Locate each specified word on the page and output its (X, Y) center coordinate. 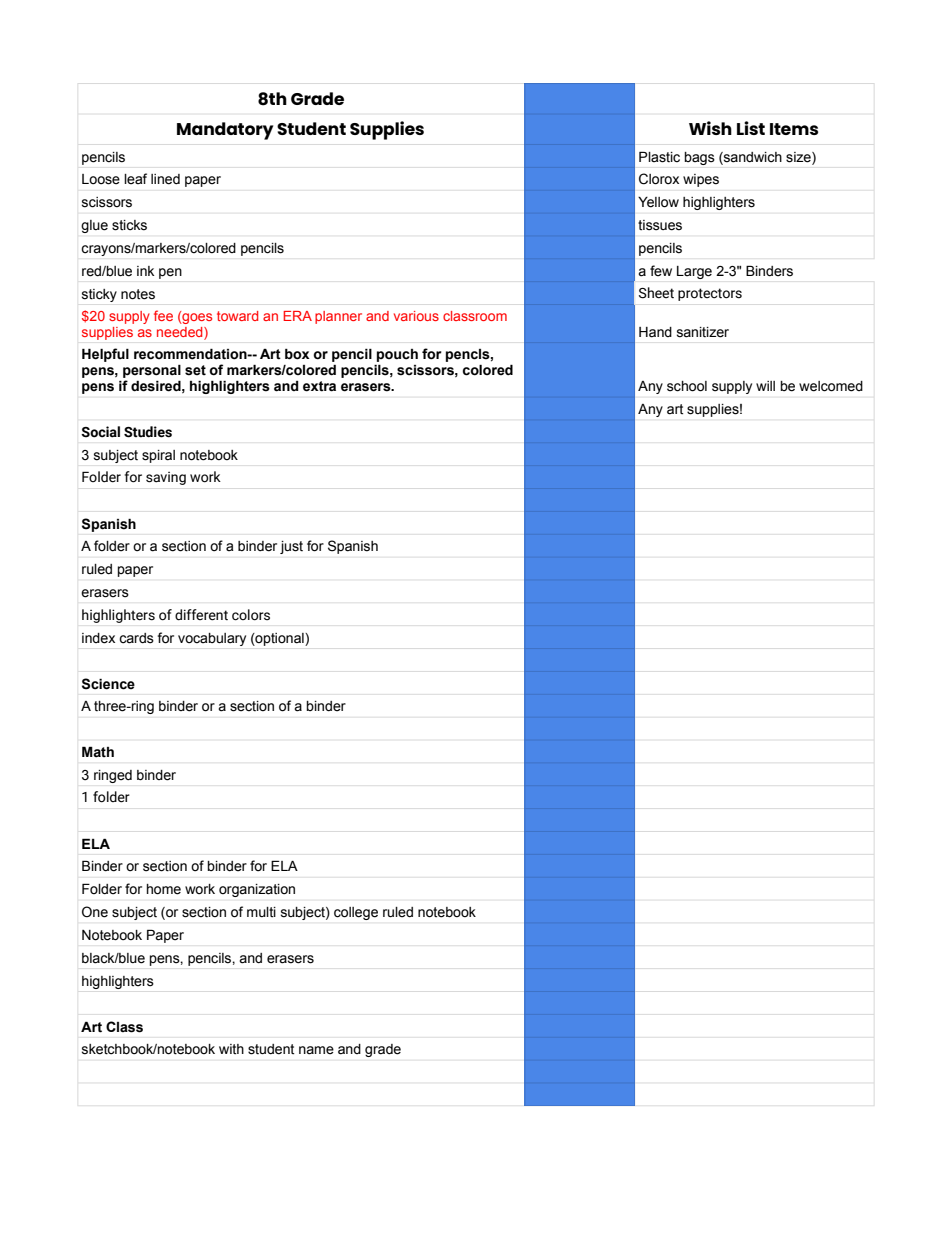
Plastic (659, 157)
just (291, 547)
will (765, 386)
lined (165, 179)
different (201, 615)
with (231, 1049)
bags (699, 158)
